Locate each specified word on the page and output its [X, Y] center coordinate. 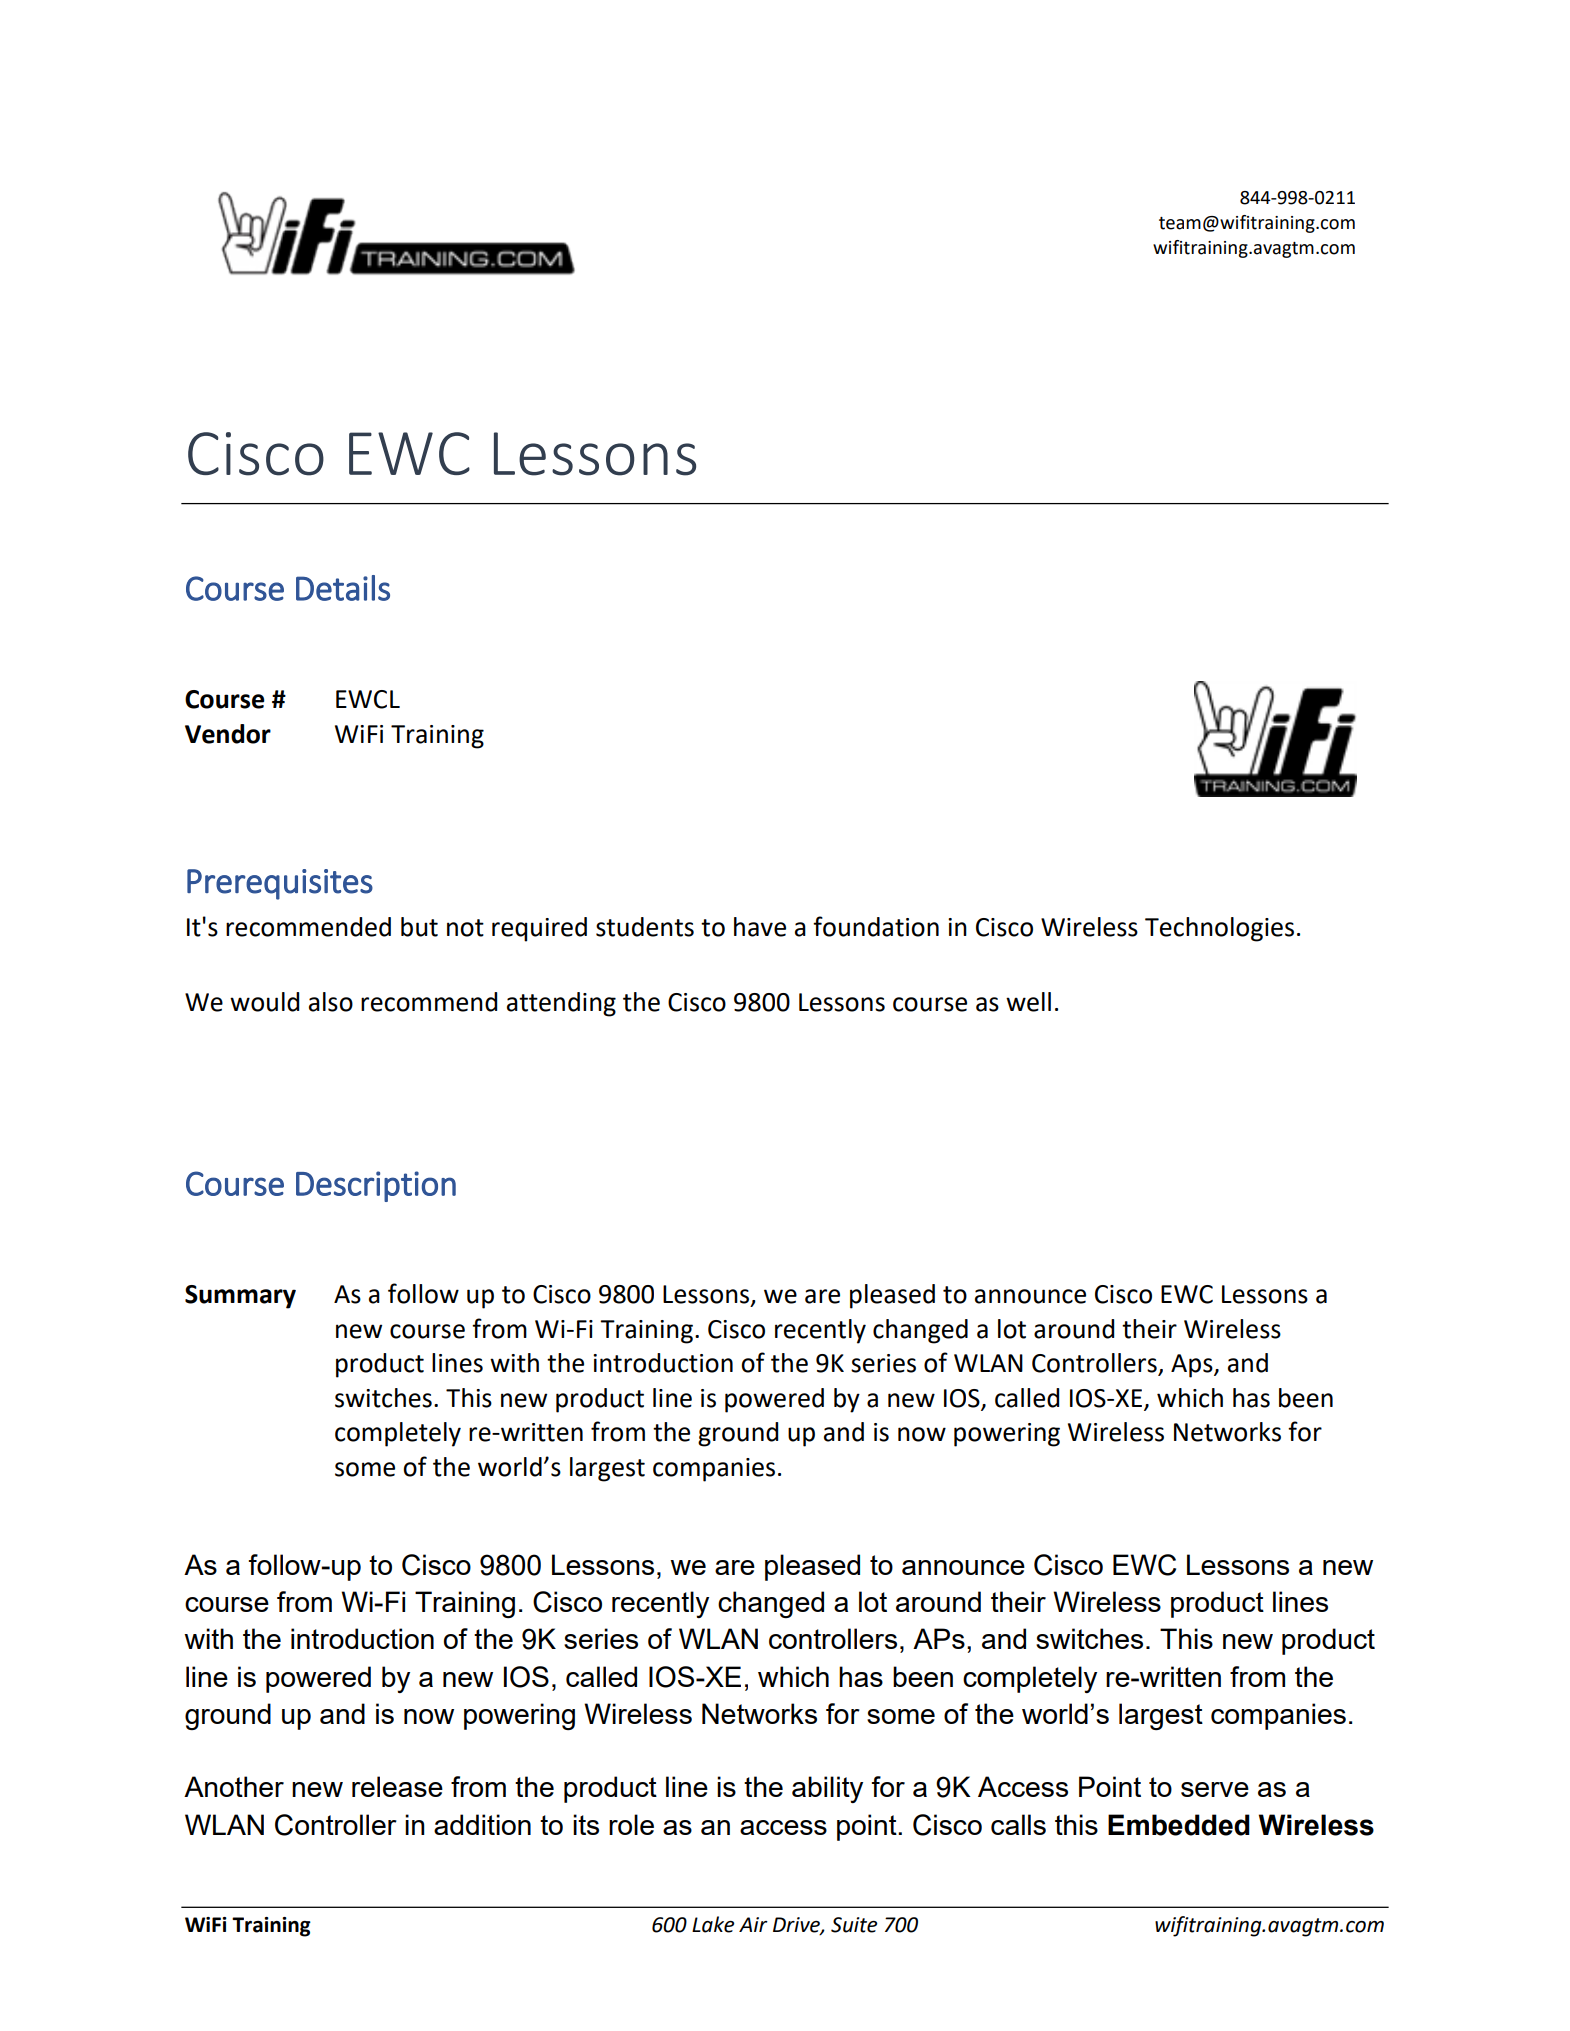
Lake [713, 1924]
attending [561, 1004]
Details [343, 588]
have [760, 927]
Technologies [1219, 929]
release [397, 1786]
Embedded [1179, 1825]
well [1028, 1002]
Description [376, 1186]
